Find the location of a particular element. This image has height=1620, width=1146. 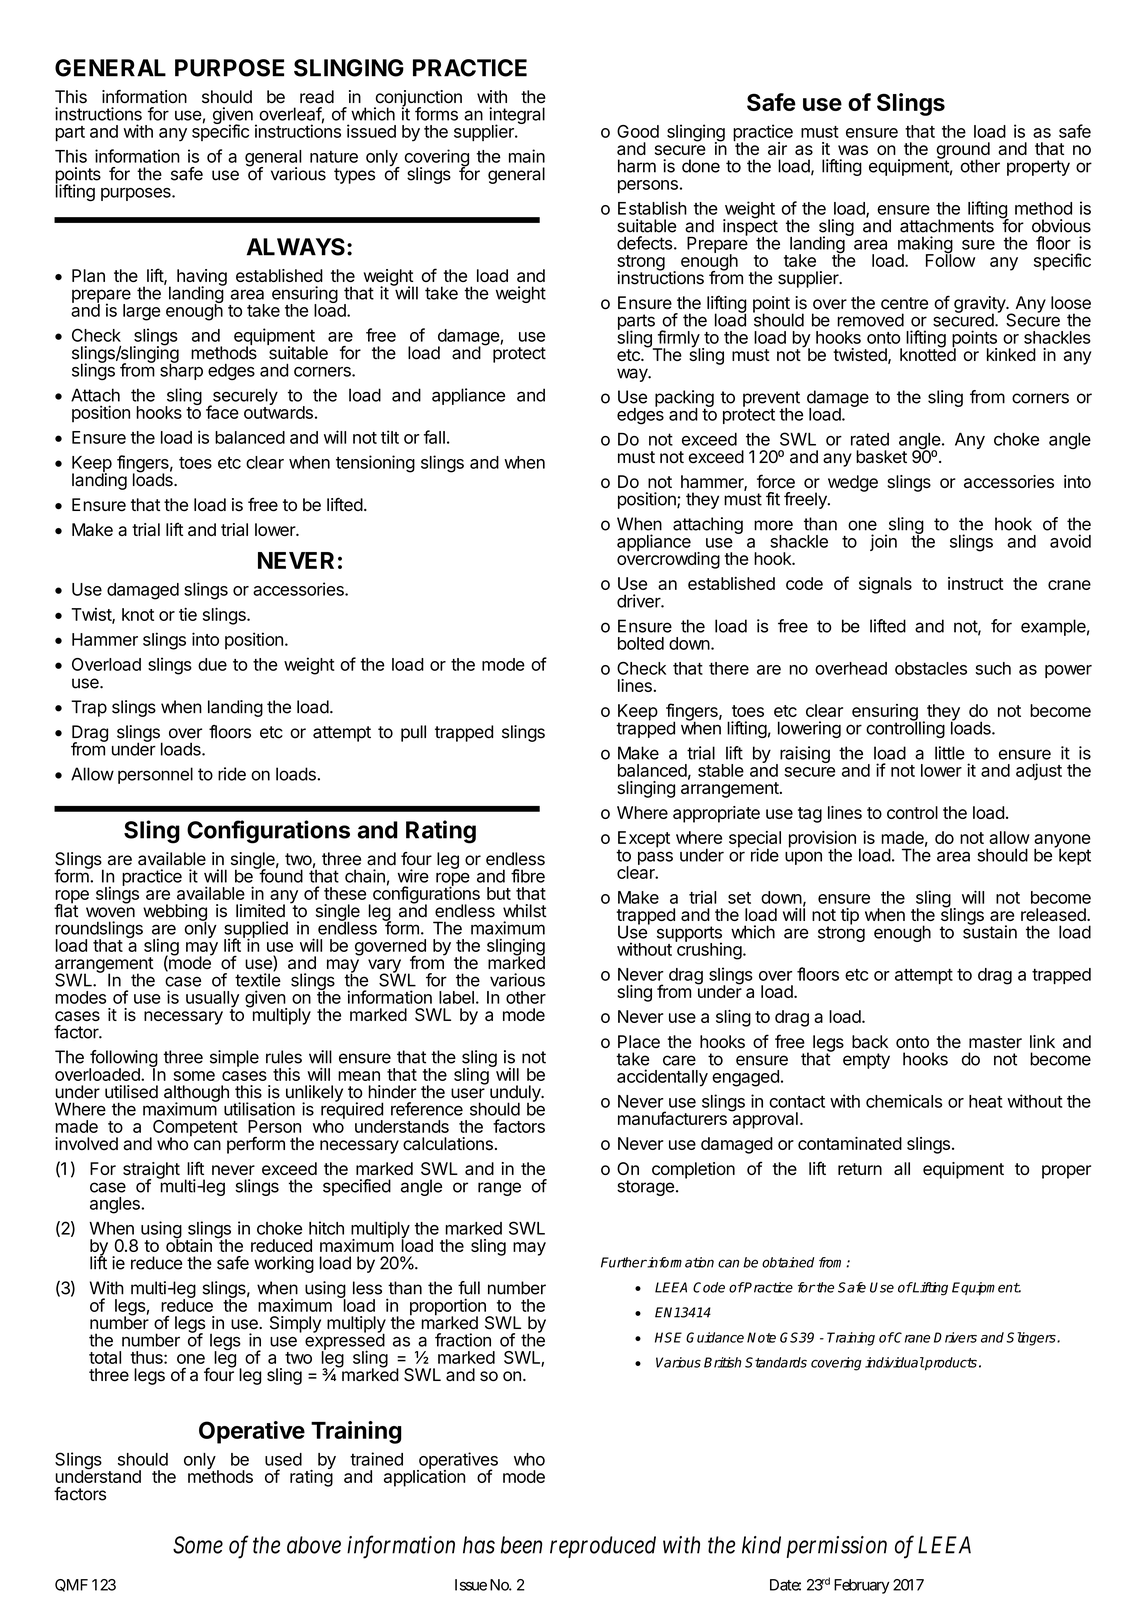

storage is located at coordinates (645, 1188).
